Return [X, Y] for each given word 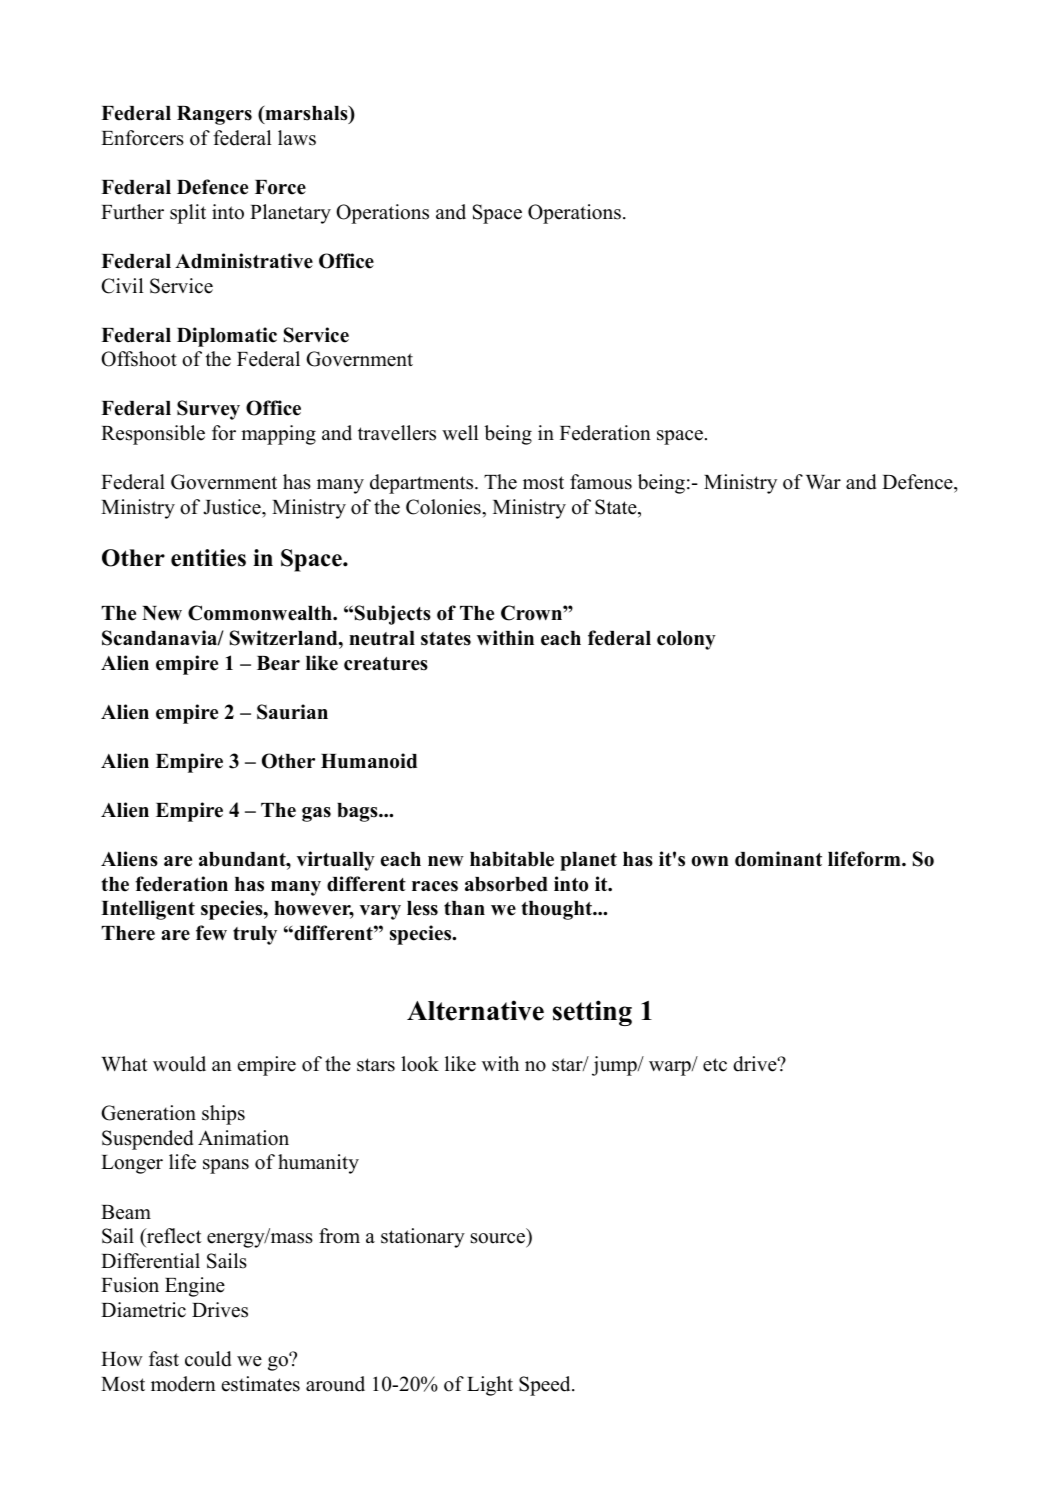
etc [715, 1065]
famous [601, 482]
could [208, 1359]
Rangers [214, 115]
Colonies [444, 507]
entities [208, 558]
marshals [306, 114]
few [211, 933]
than [464, 908]
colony [686, 640]
